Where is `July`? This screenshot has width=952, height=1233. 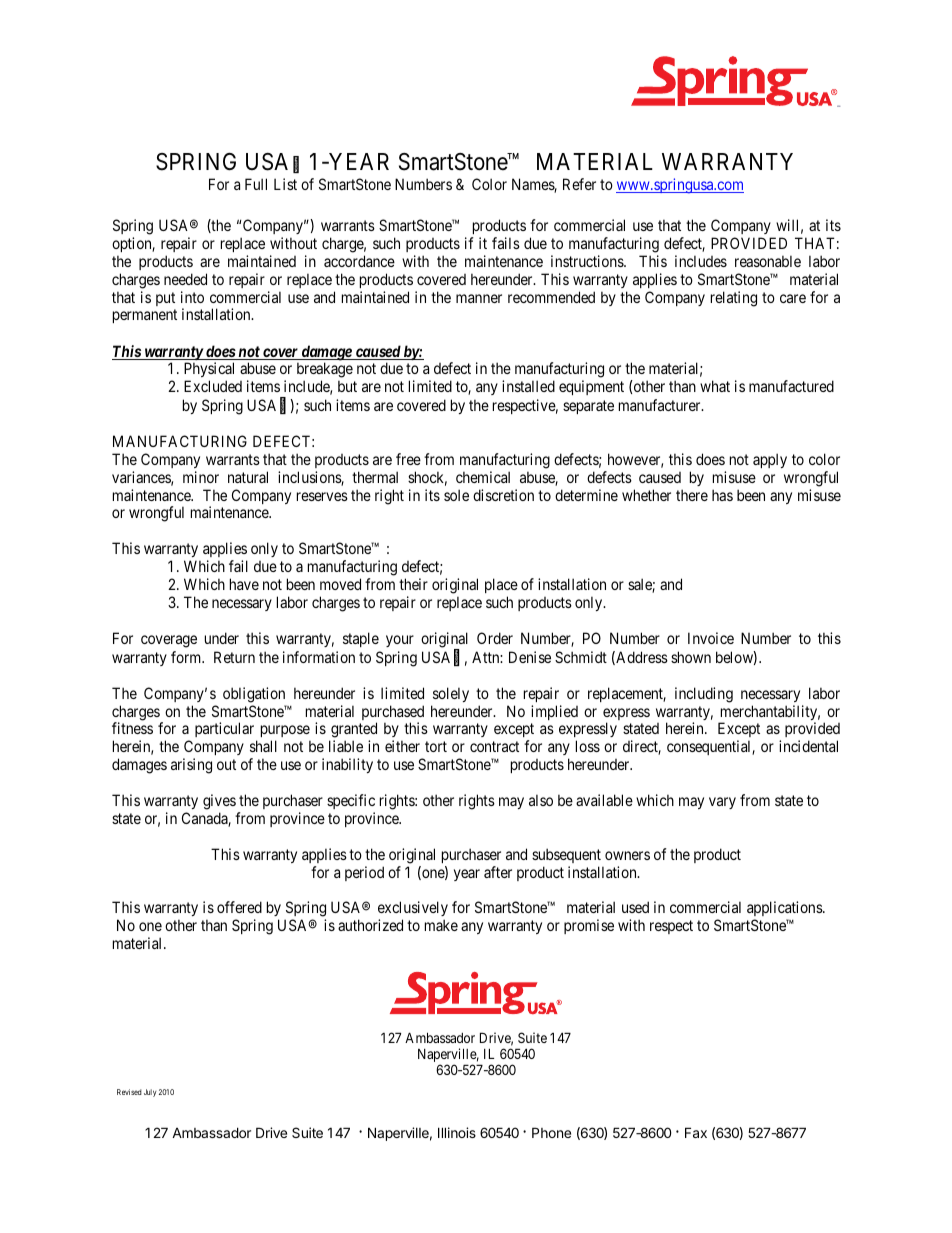 July is located at coordinates (150, 1093).
